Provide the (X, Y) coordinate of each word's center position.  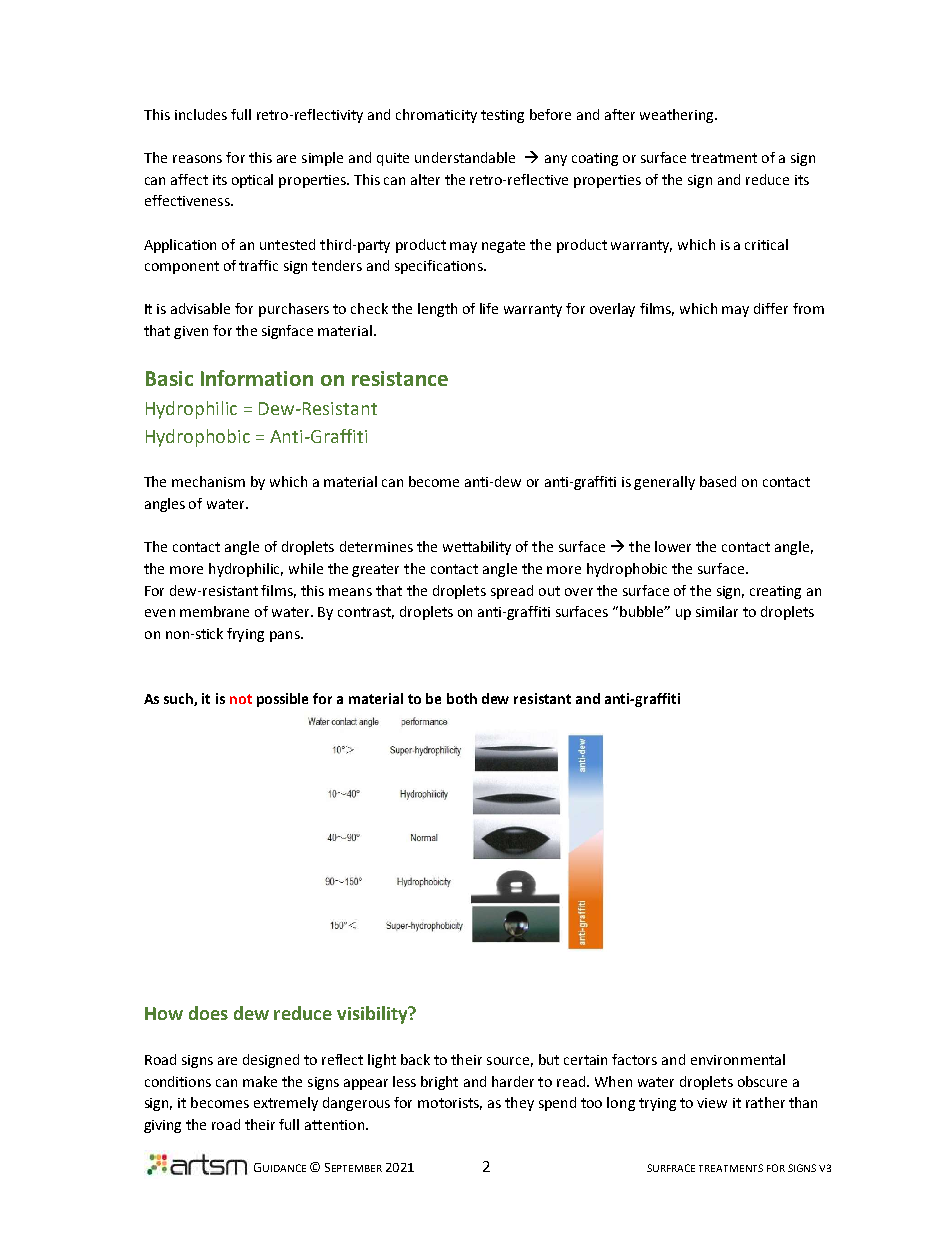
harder (513, 1081)
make (260, 1081)
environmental (738, 1059)
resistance (400, 378)
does (208, 1013)
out (549, 591)
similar (717, 611)
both (462, 698)
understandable (465, 157)
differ (771, 308)
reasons (197, 159)
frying (245, 635)
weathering (678, 116)
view (712, 1103)
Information (257, 378)
